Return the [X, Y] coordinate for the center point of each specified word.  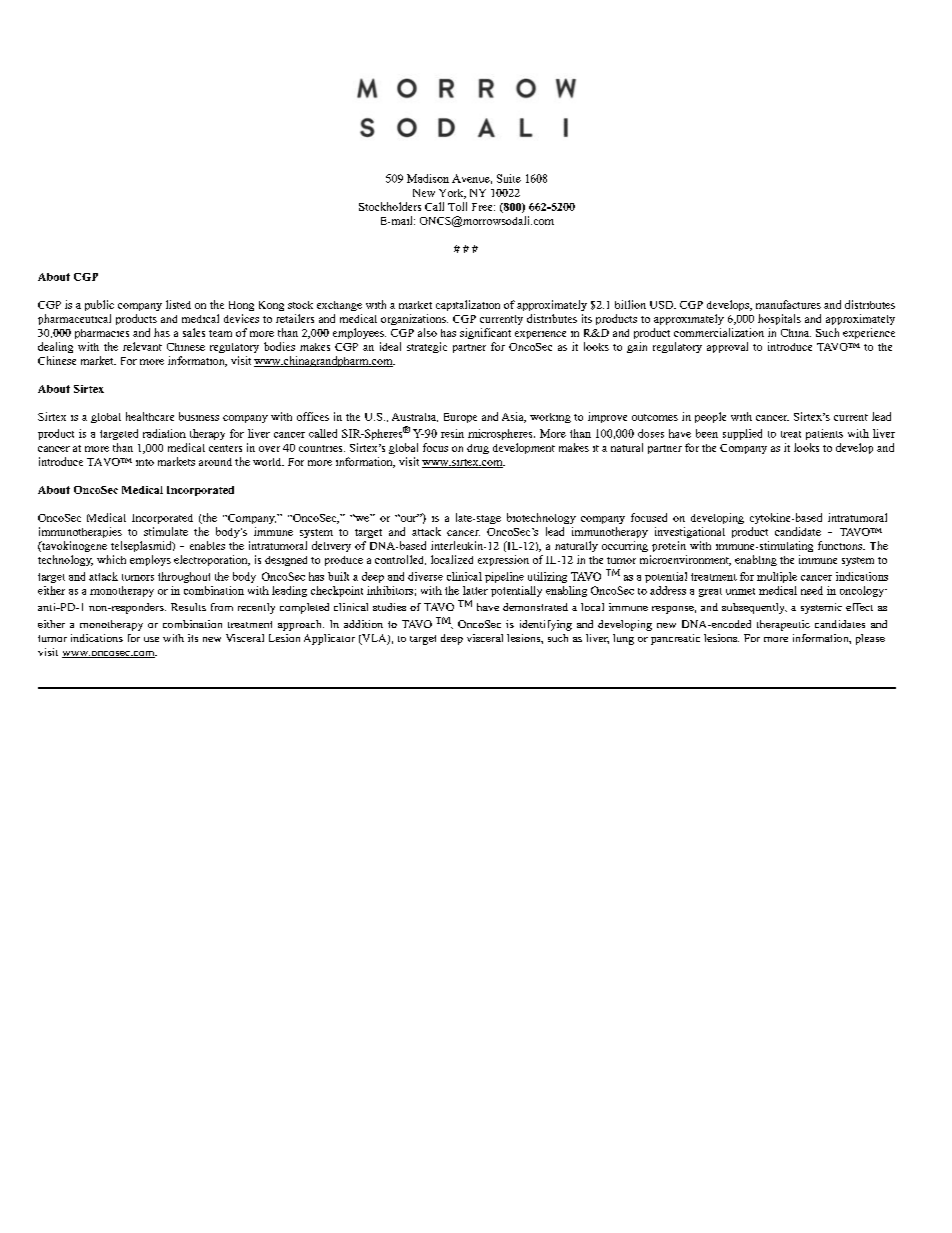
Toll [457, 206]
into [145, 462]
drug [478, 449]
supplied [742, 434]
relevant [142, 346]
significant [485, 333]
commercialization [719, 332]
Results [188, 607]
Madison [428, 178]
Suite [509, 178]
